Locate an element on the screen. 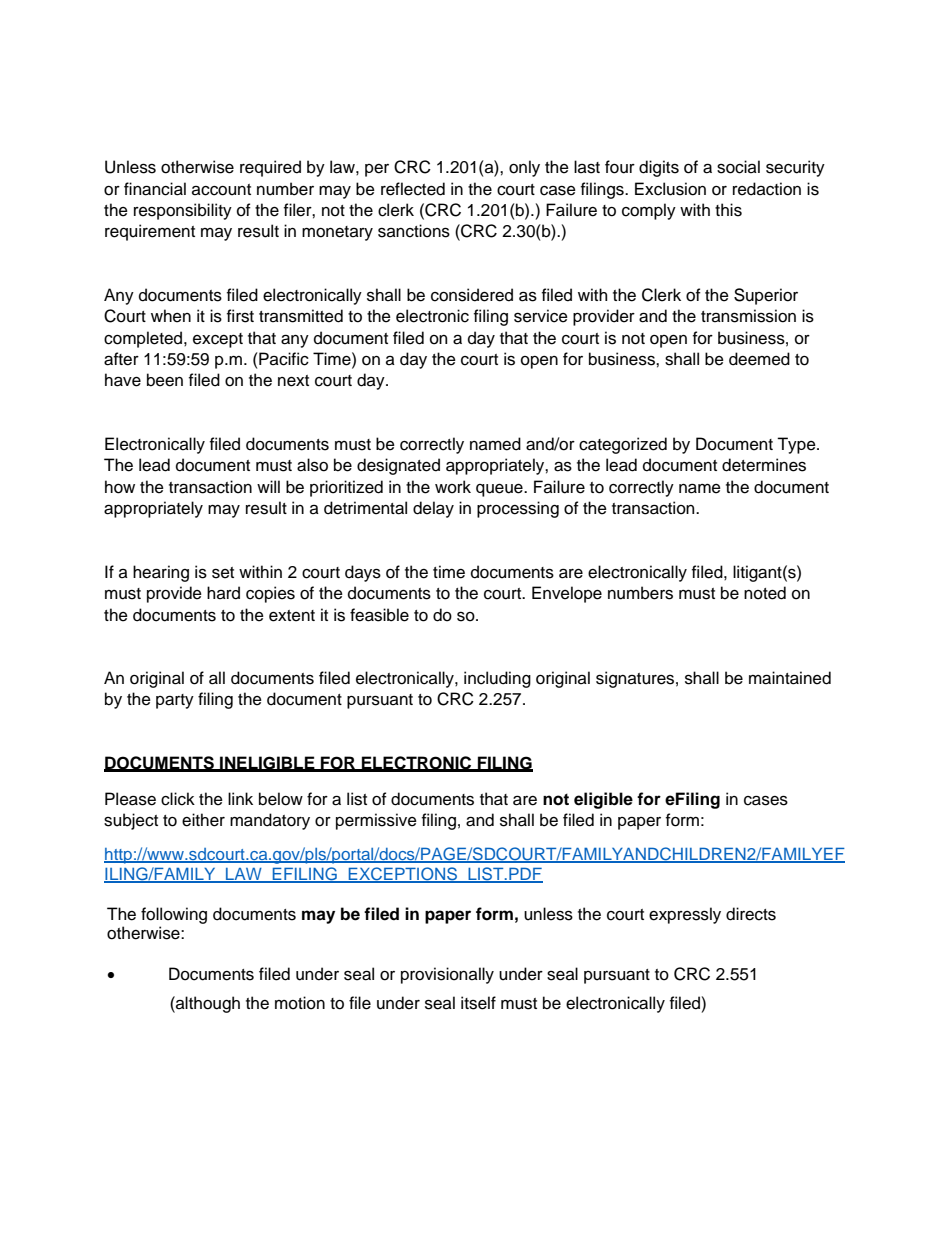  been is located at coordinates (165, 380).
